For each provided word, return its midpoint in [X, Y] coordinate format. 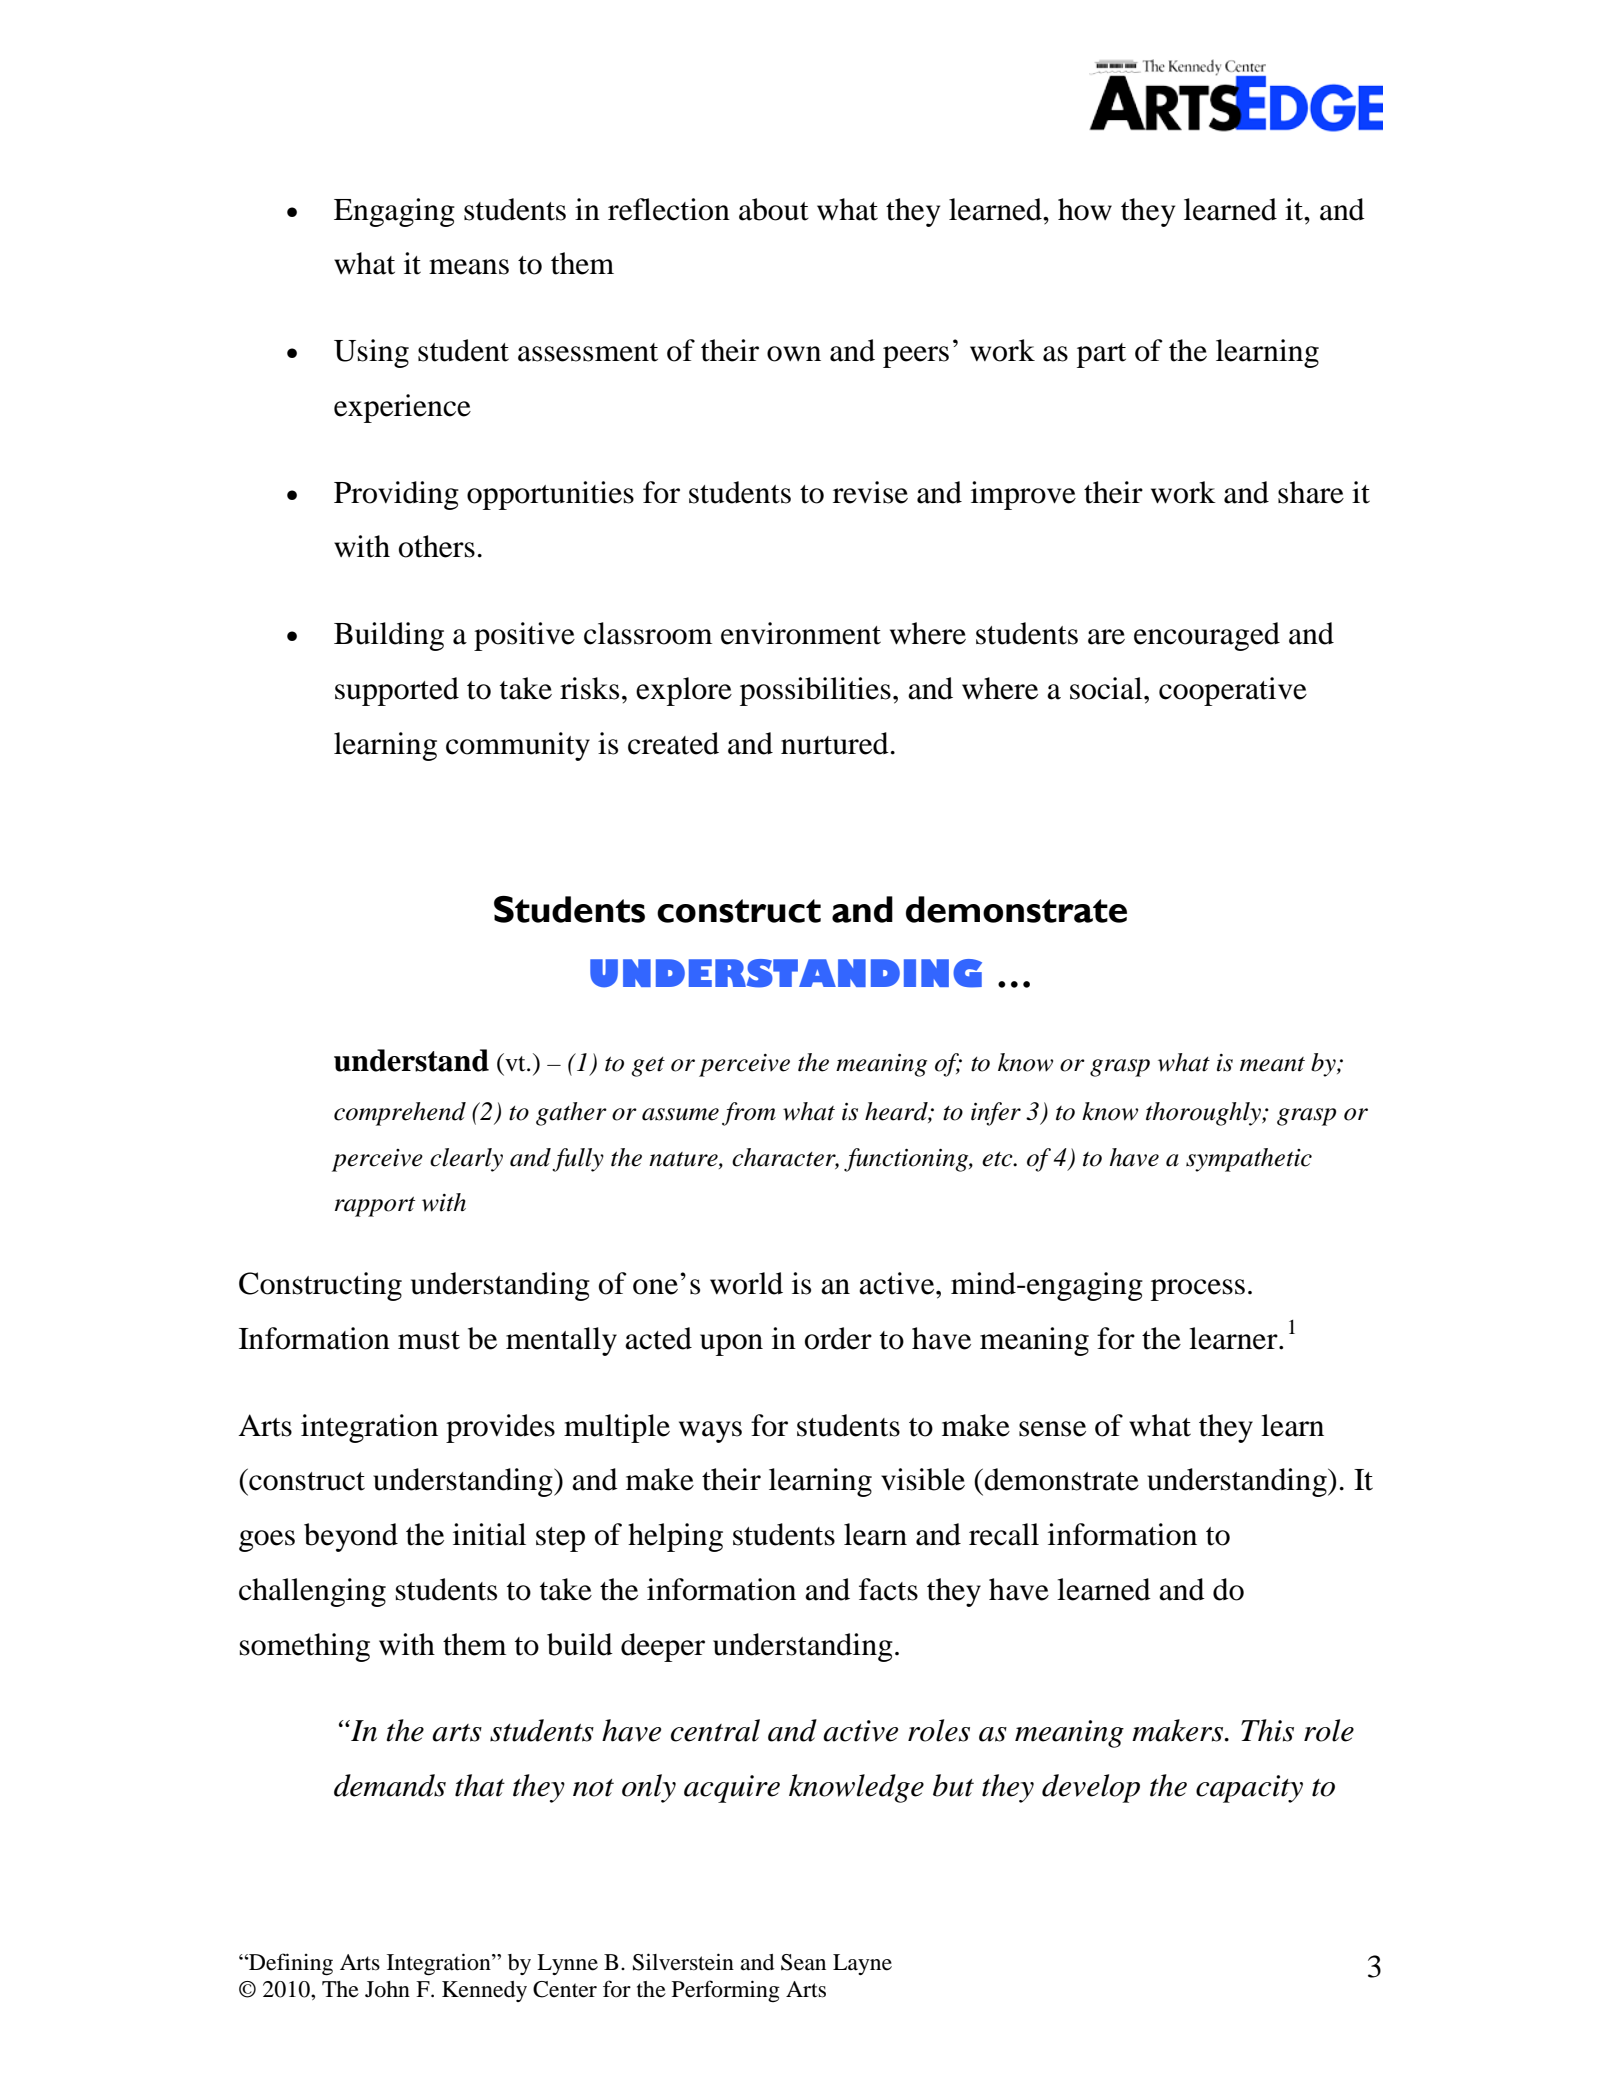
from [749, 1114]
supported [397, 691]
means [469, 267]
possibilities [815, 691]
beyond [351, 1537]
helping [675, 1537]
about [774, 209]
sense [1052, 1429]
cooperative [1233, 691]
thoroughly [1204, 1114]
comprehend [400, 1114]
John [387, 1989]
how [1085, 209]
